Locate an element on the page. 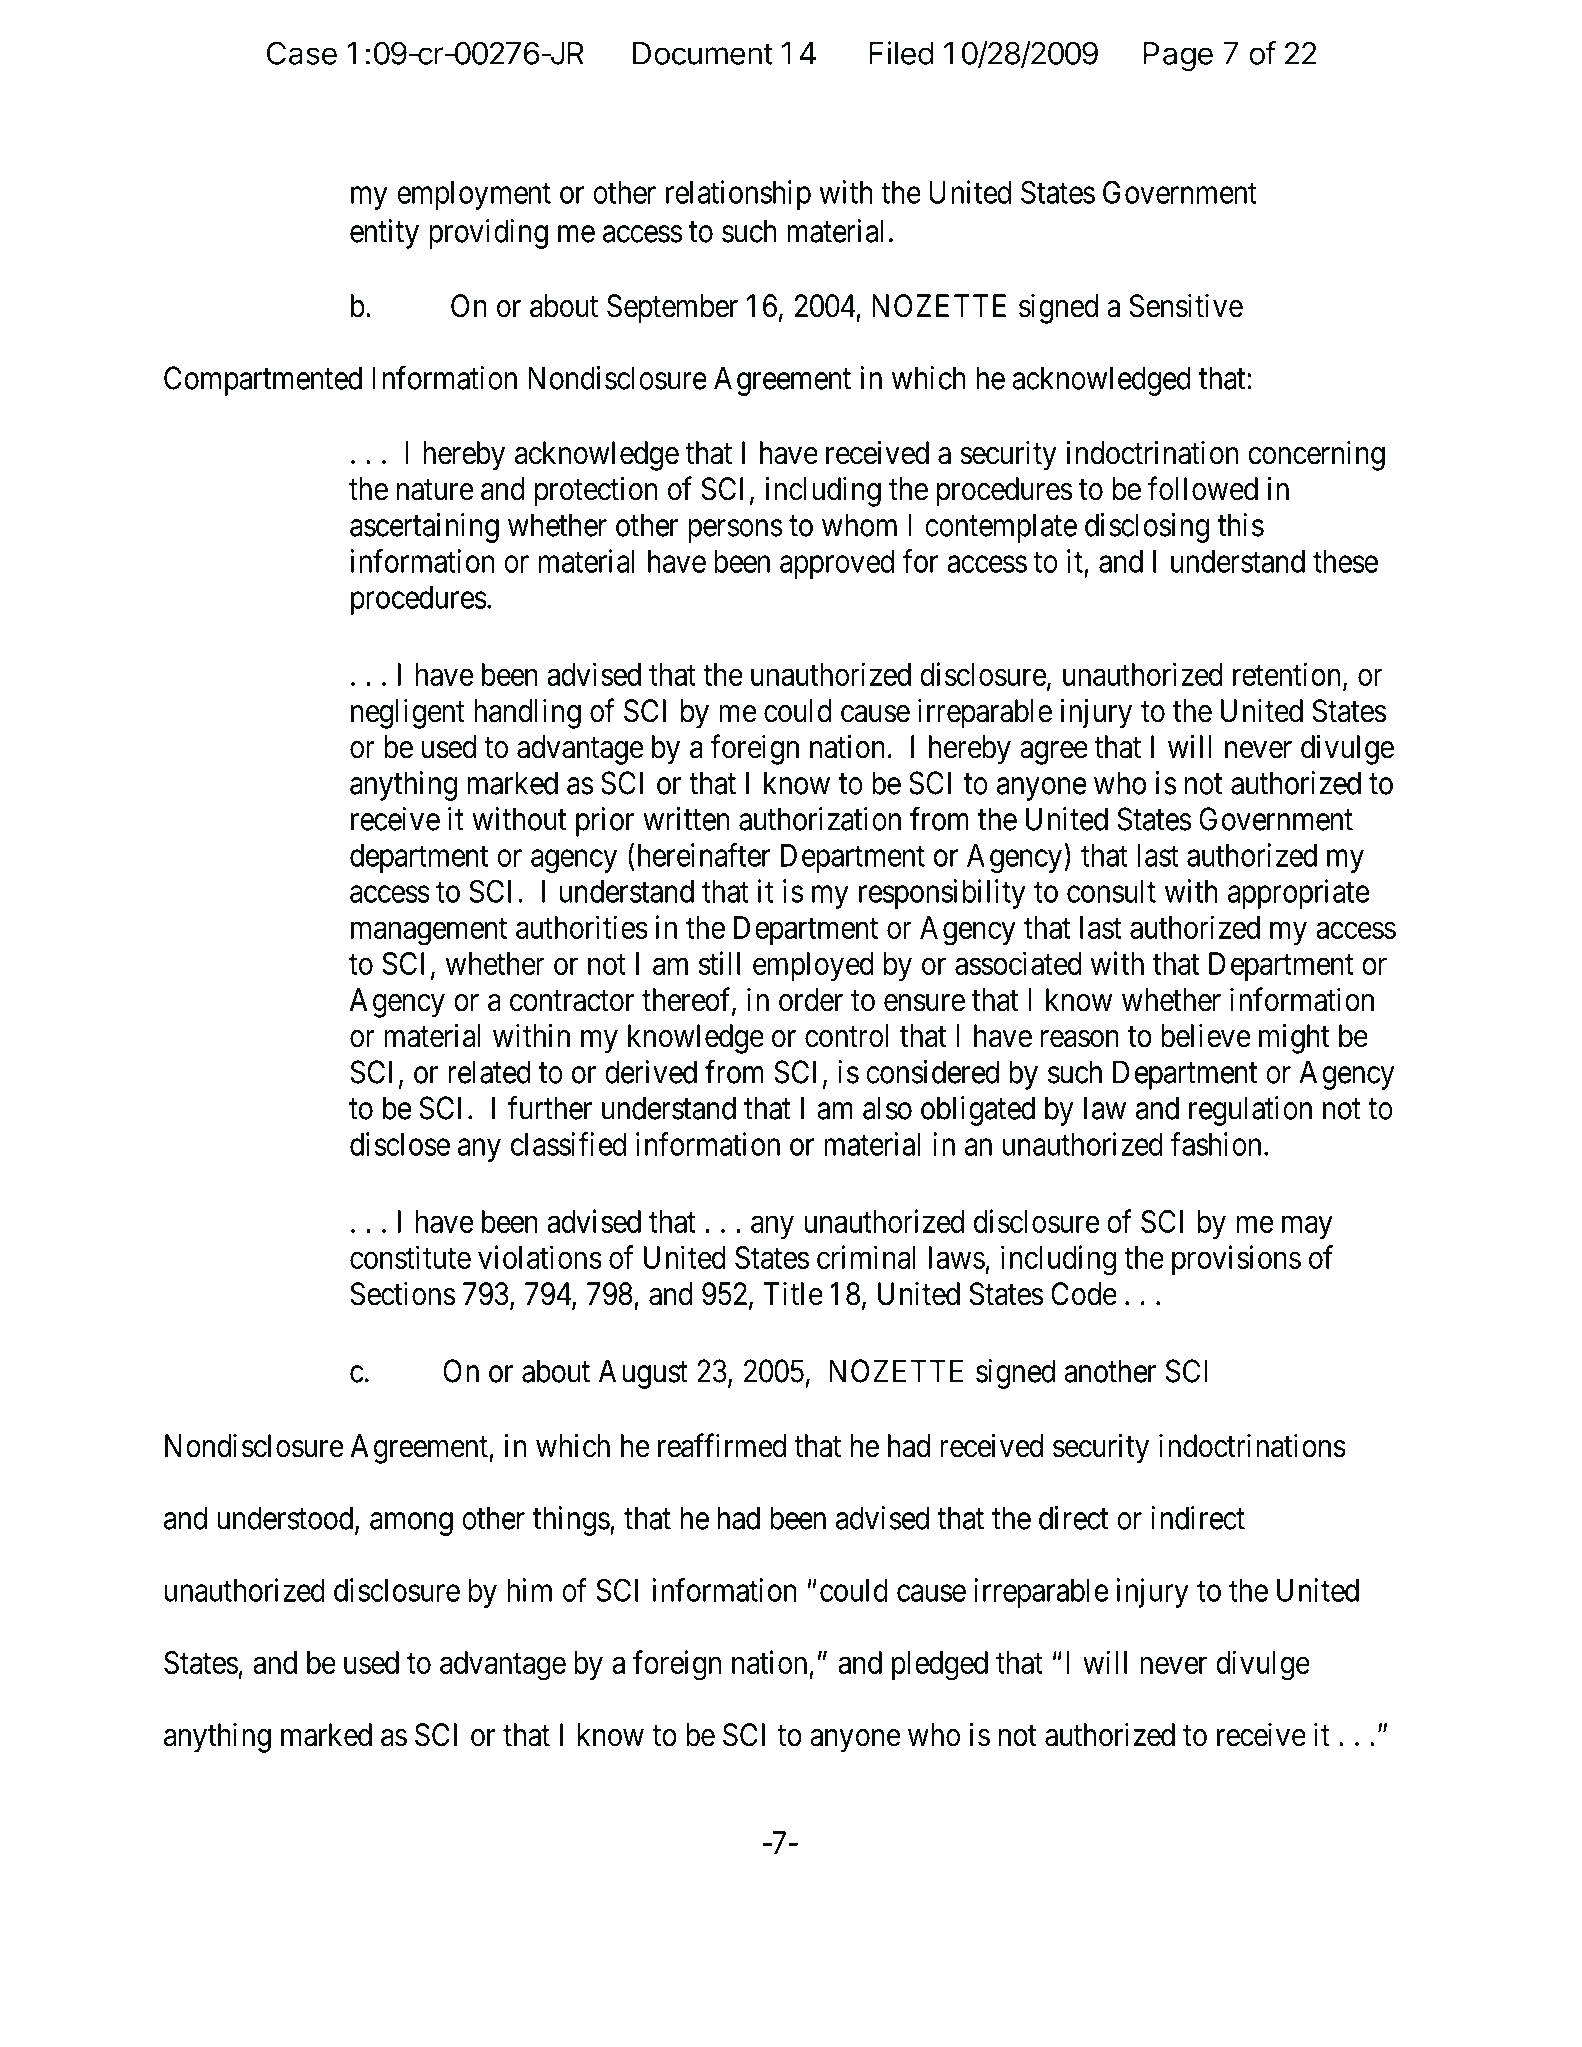  criminal is located at coordinates (866, 1257).
